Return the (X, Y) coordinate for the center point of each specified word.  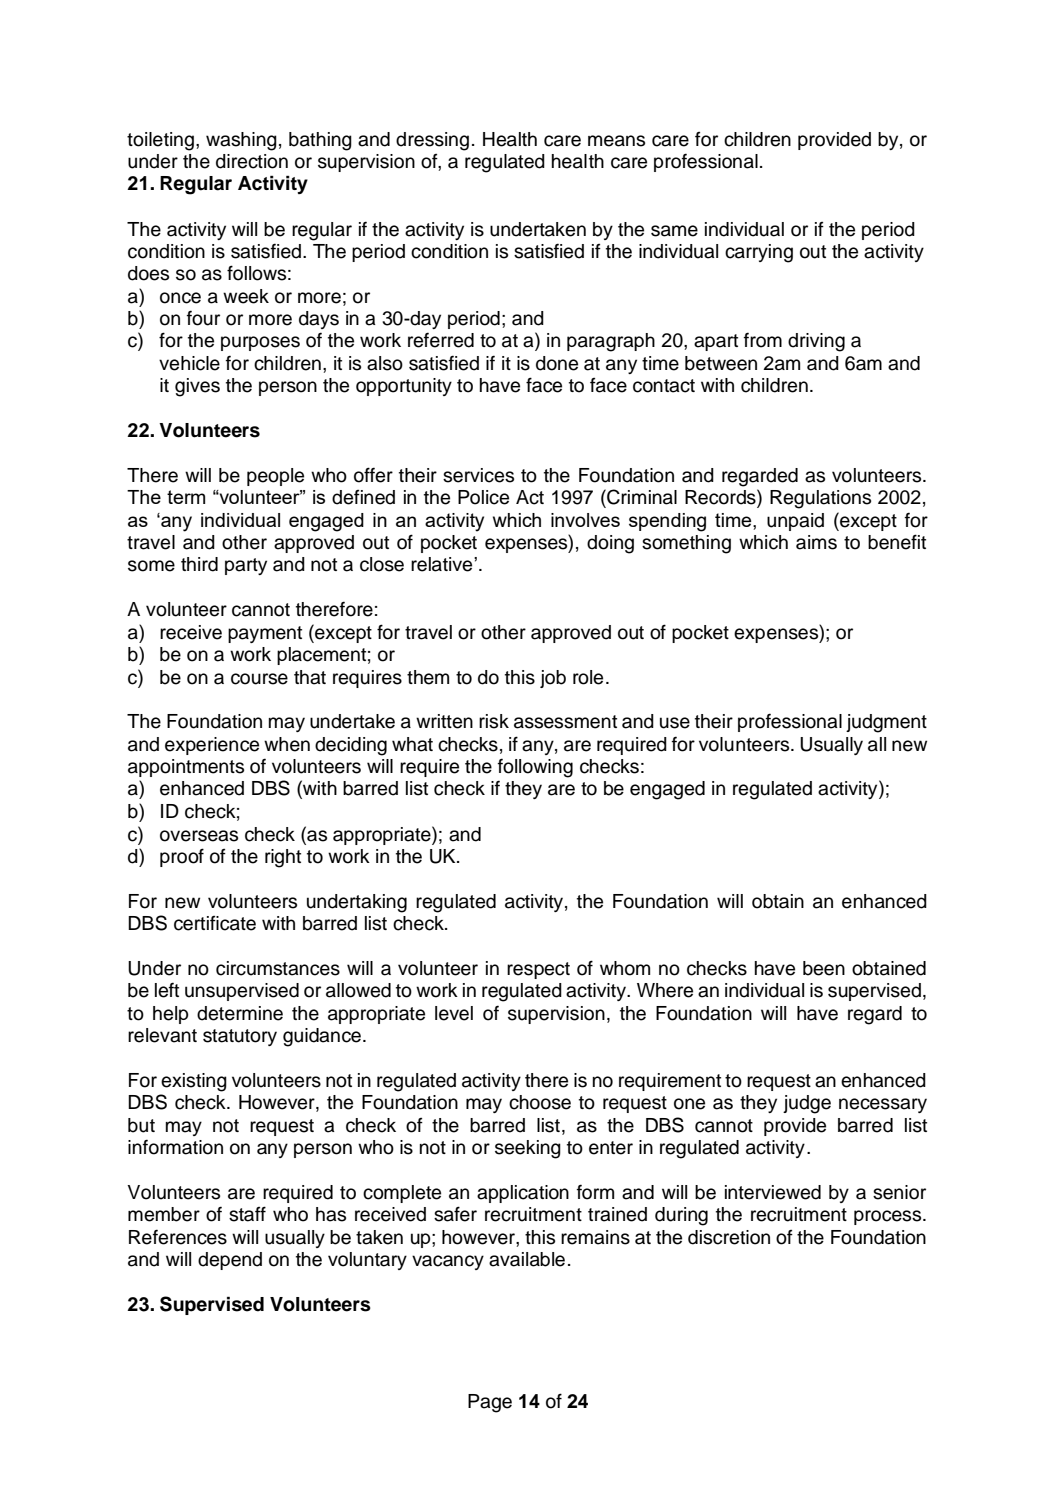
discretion (729, 1237)
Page (490, 1403)
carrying (759, 253)
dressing (432, 141)
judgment (886, 723)
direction (252, 161)
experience (212, 746)
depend (230, 1261)
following (535, 768)
